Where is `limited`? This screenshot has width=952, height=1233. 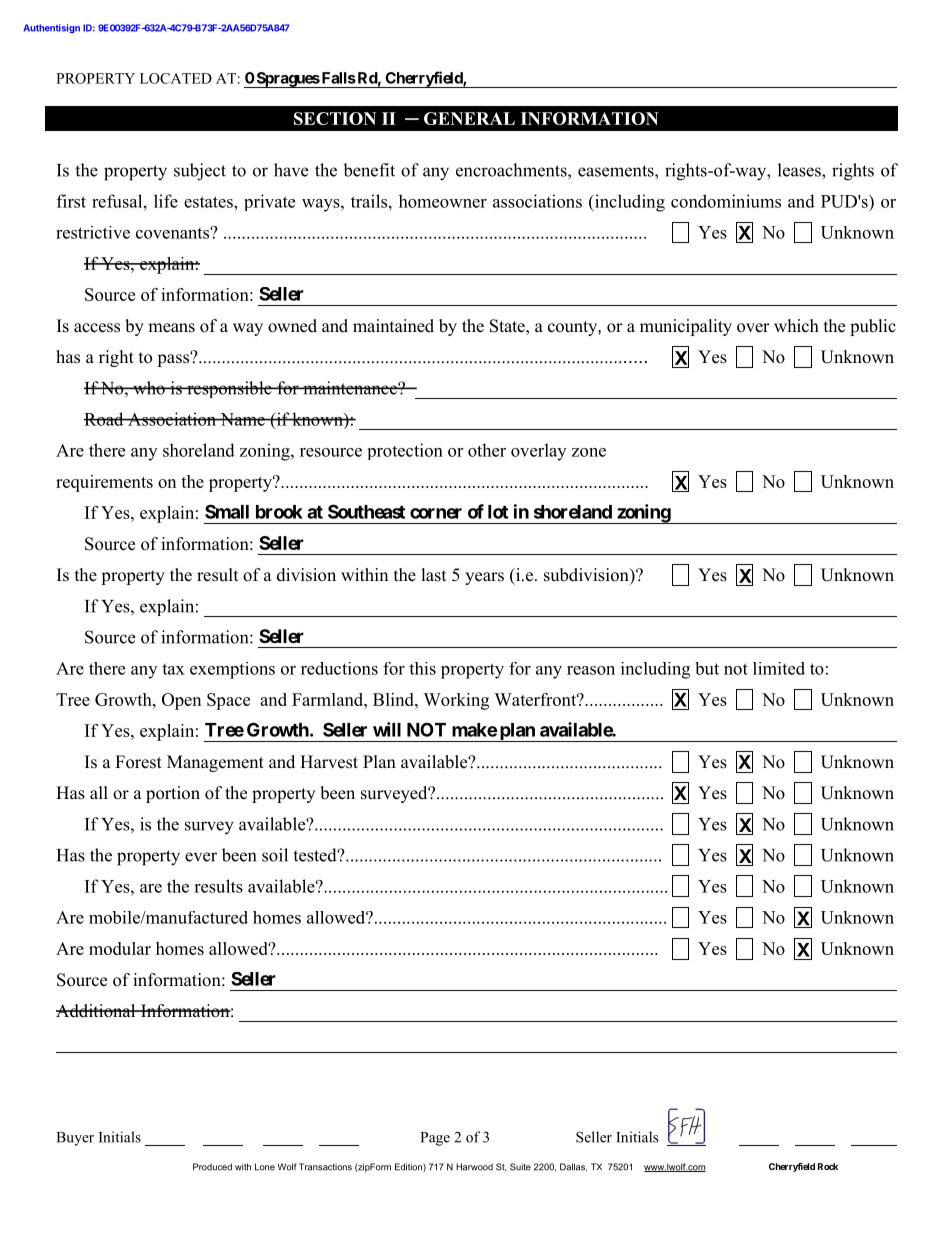 limited is located at coordinates (779, 668).
